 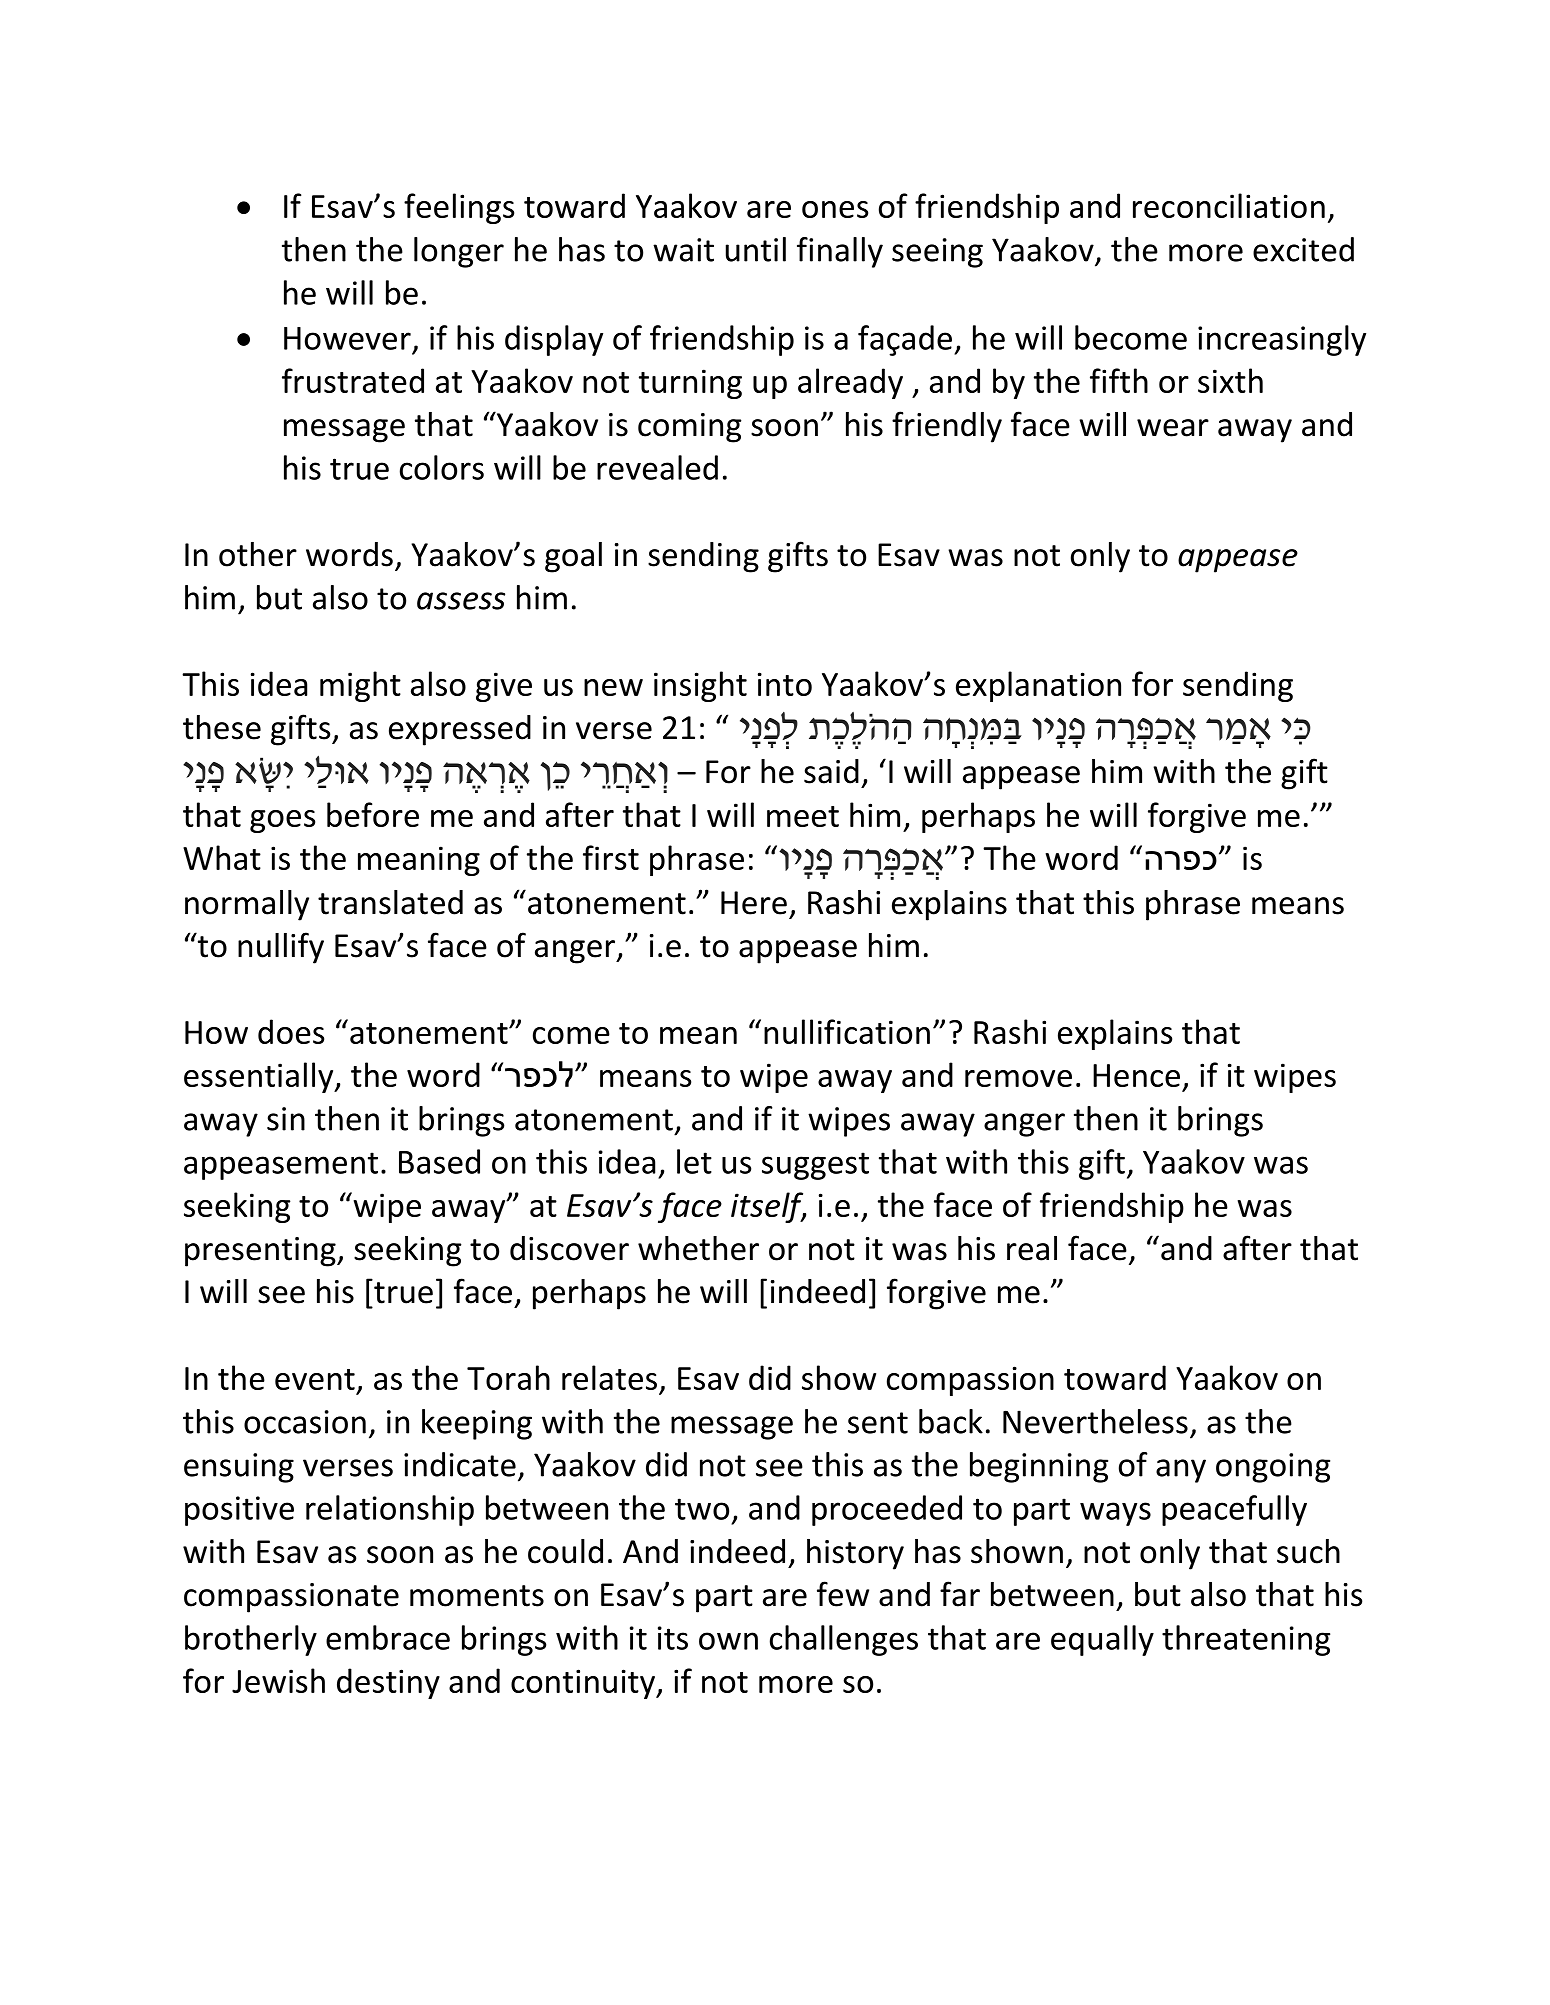 What do you see at coordinates (657, 467) in the image?
I see `revealed` at bounding box center [657, 467].
